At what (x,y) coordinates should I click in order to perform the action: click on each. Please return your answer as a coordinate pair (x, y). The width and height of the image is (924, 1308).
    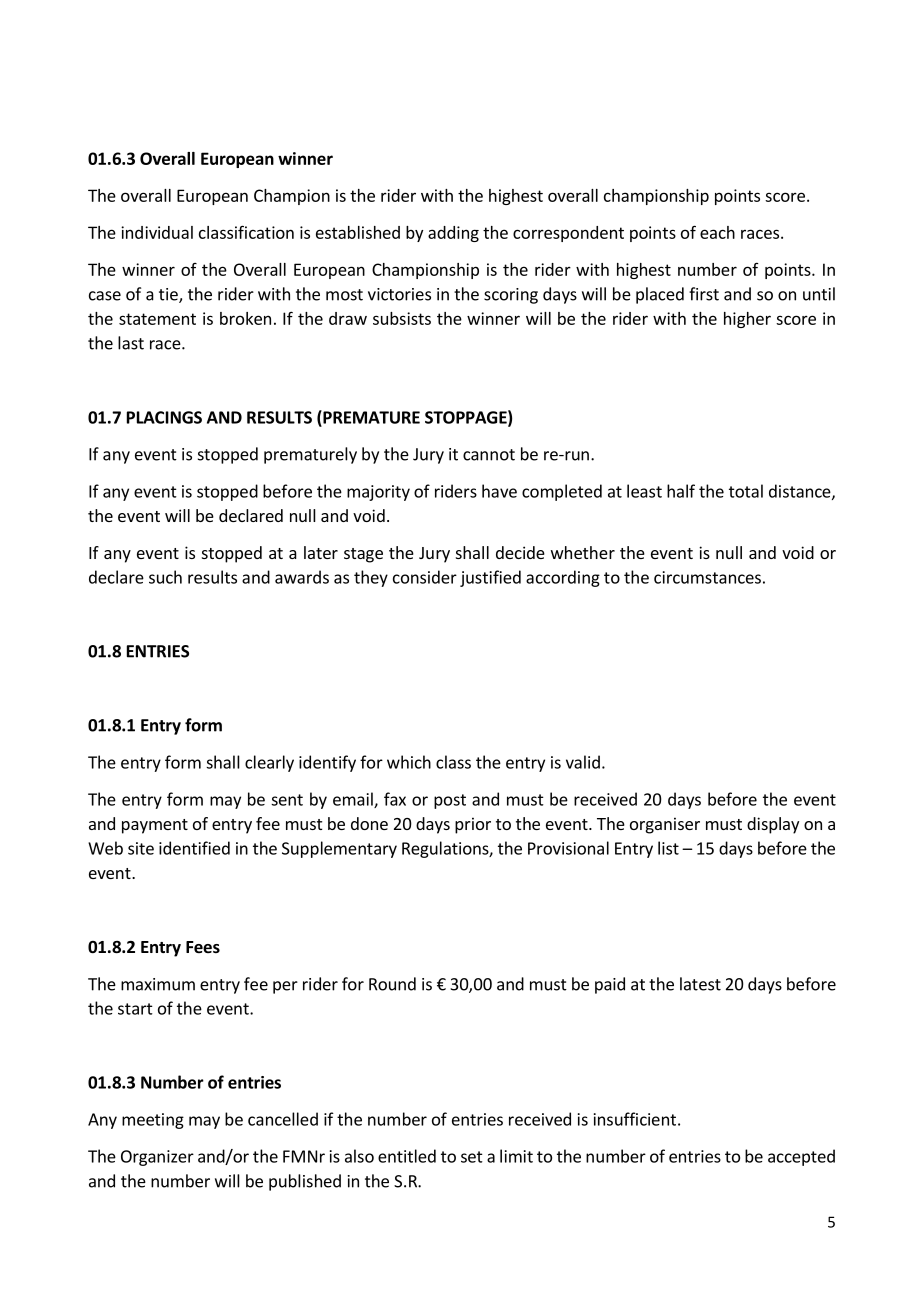
    Looking at the image, I should click on (717, 232).
